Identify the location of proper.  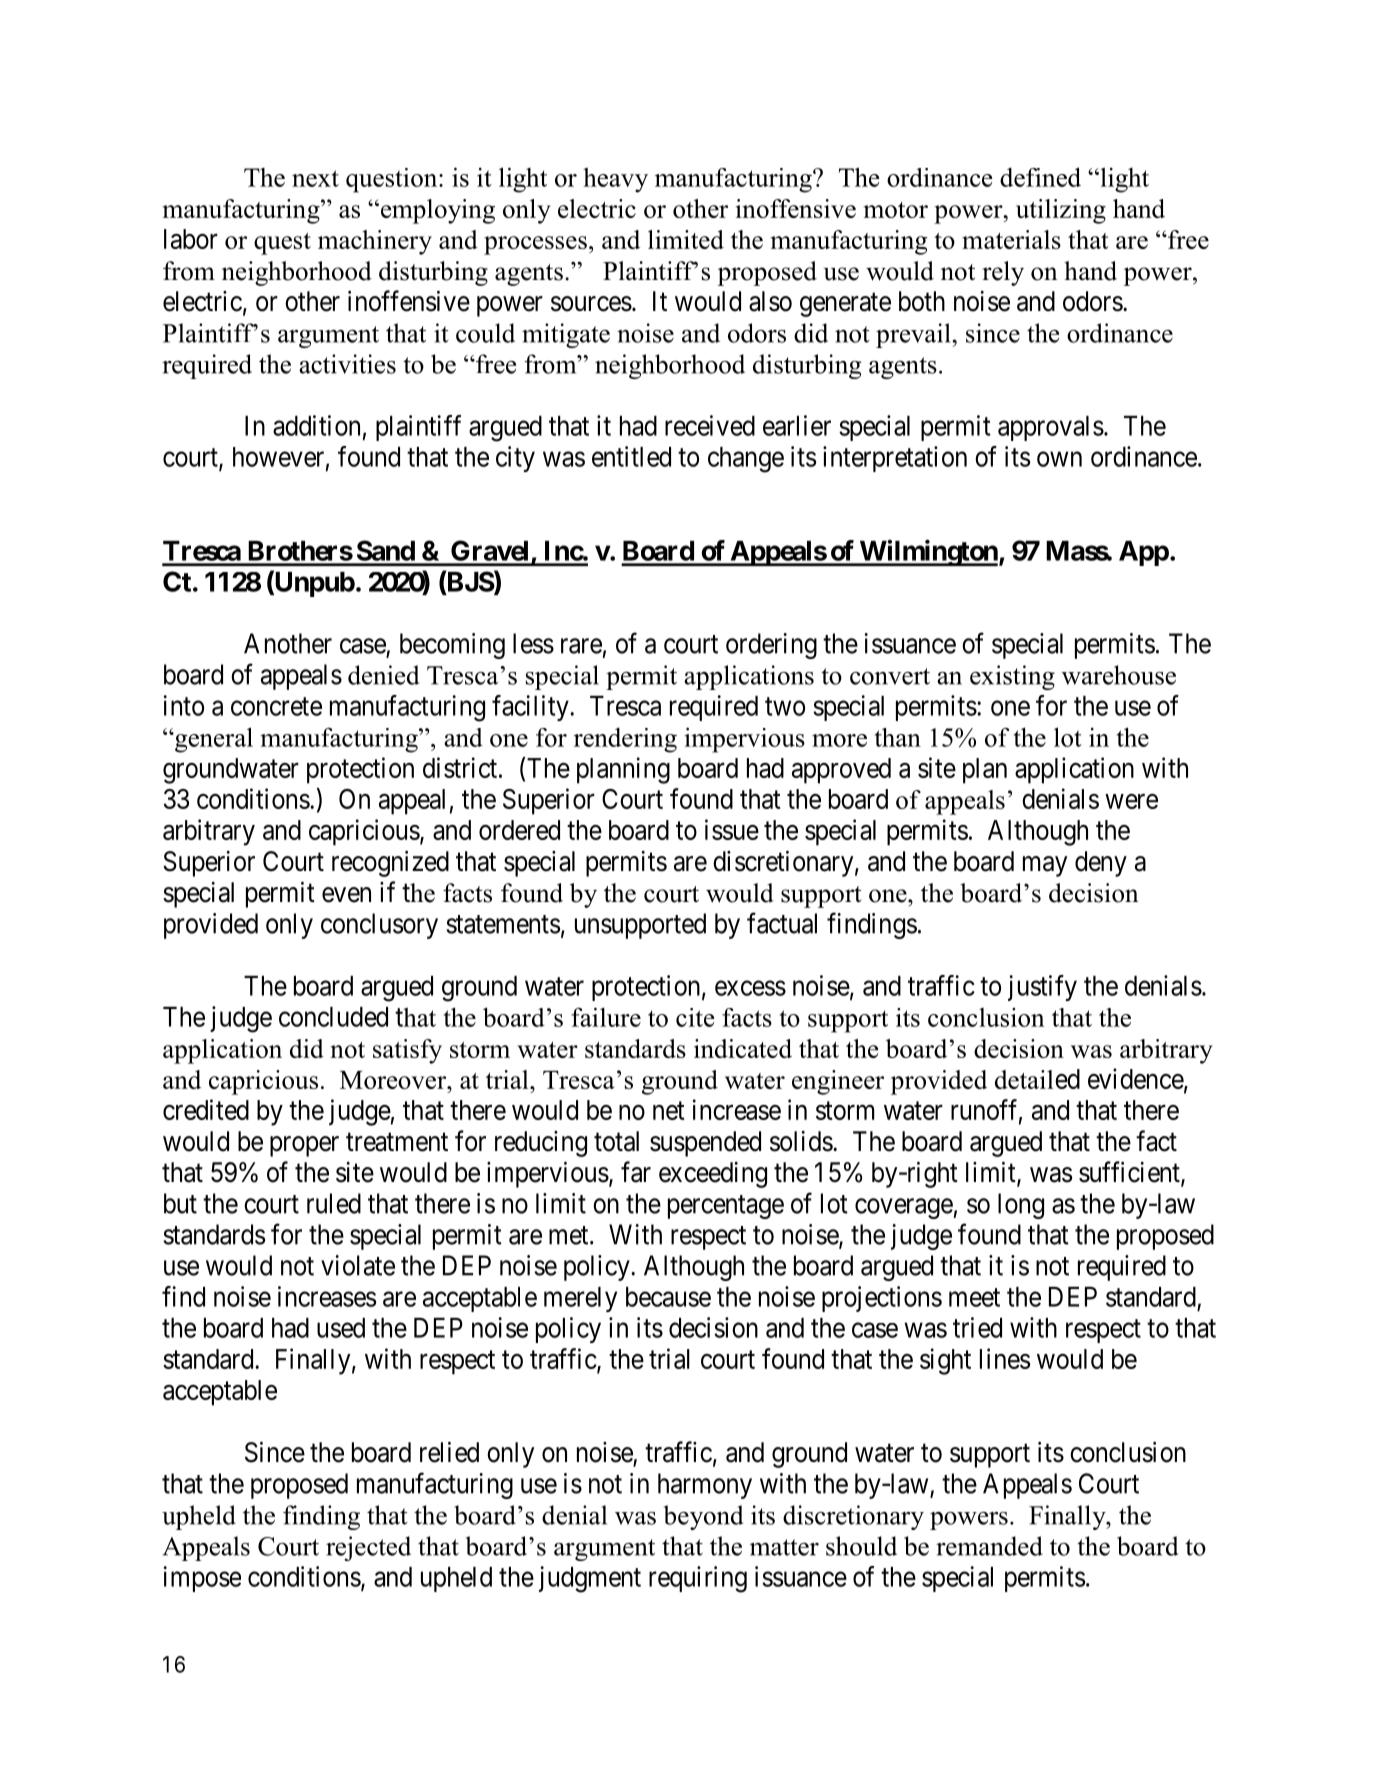
(304, 1146).
